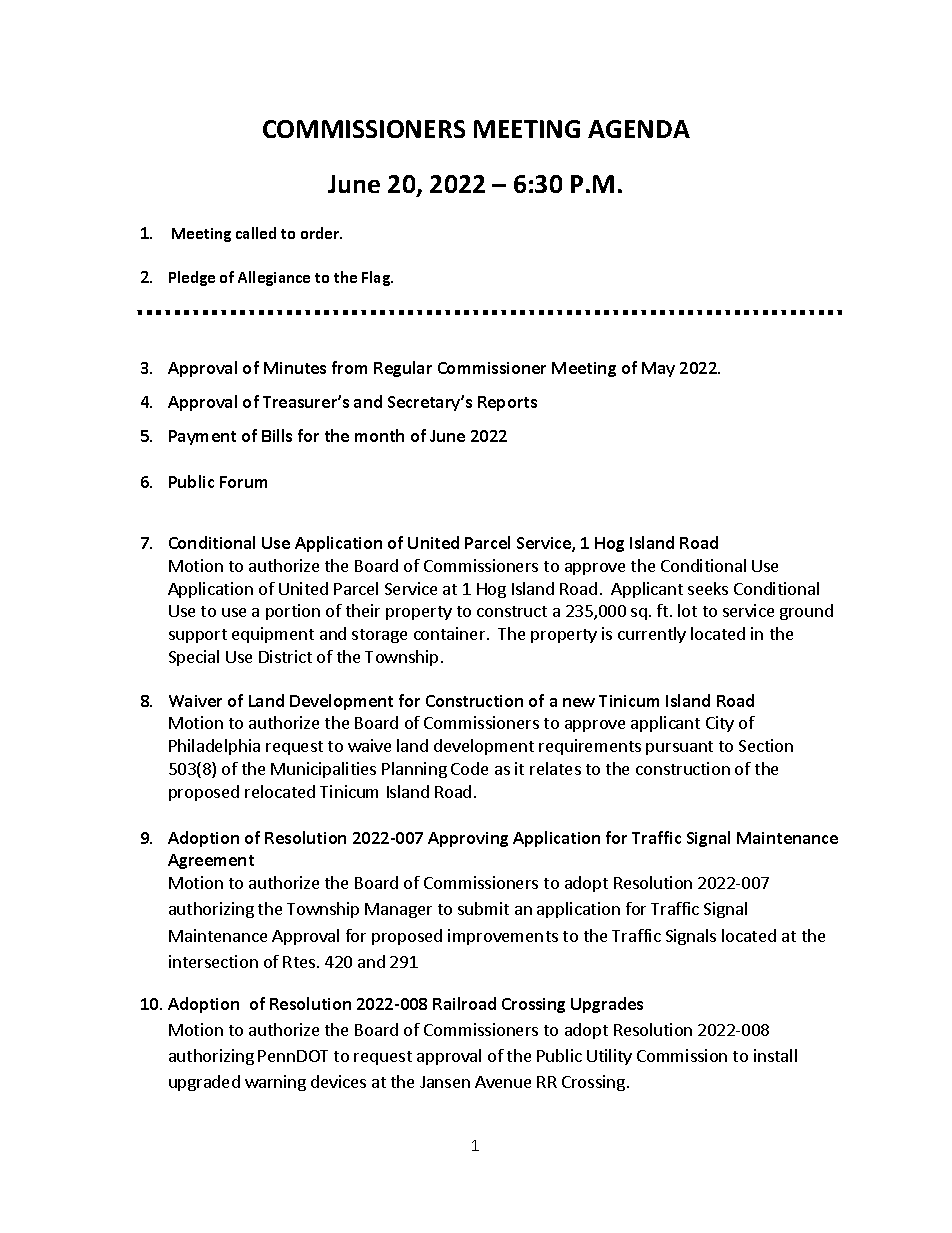 The image size is (952, 1233). Describe the element at coordinates (243, 482) in the image. I see `Forum` at that location.
